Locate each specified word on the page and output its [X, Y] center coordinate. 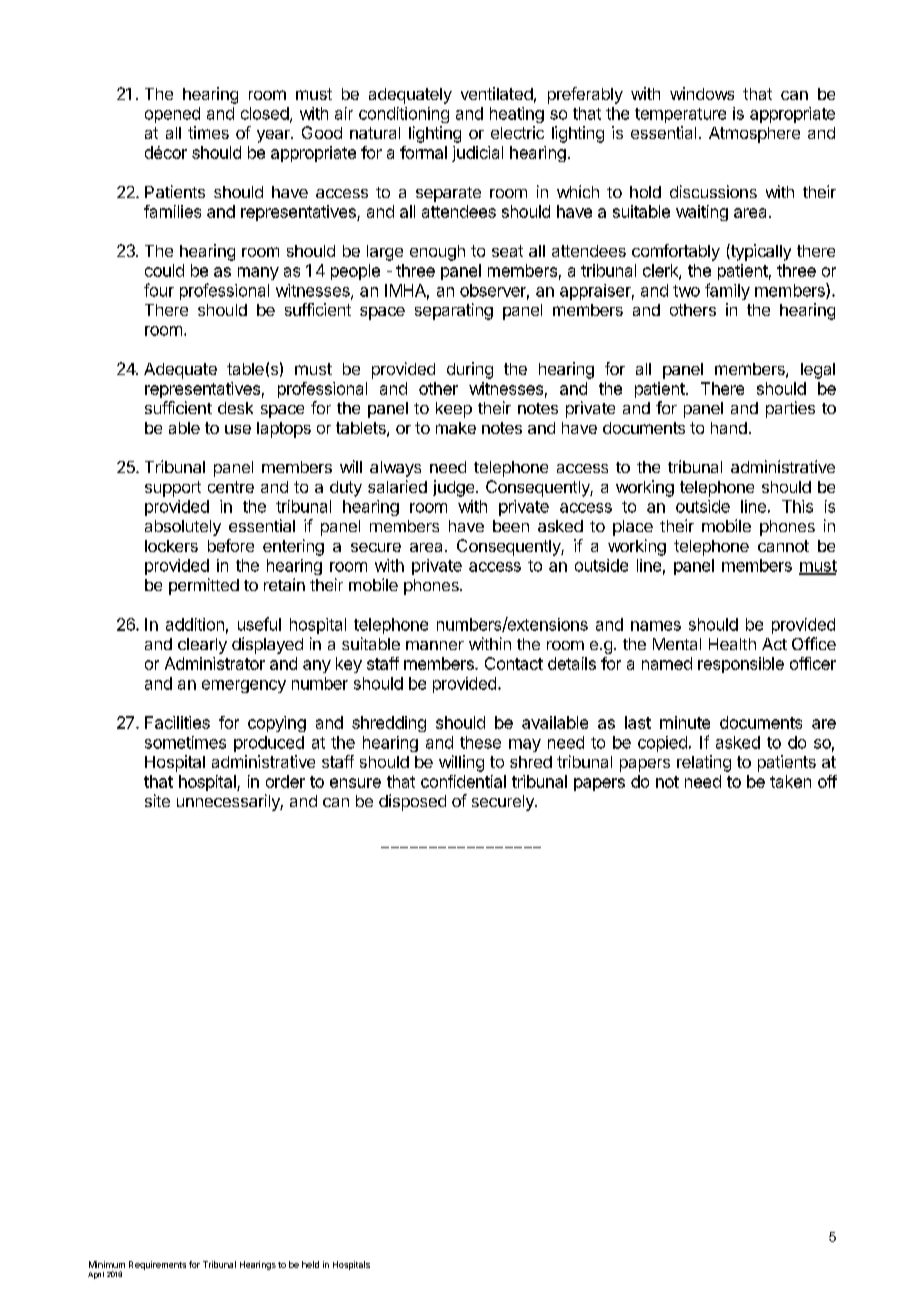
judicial [477, 154]
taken [790, 781]
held [310, 1264]
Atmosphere [754, 135]
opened [172, 115]
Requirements [157, 1265]
